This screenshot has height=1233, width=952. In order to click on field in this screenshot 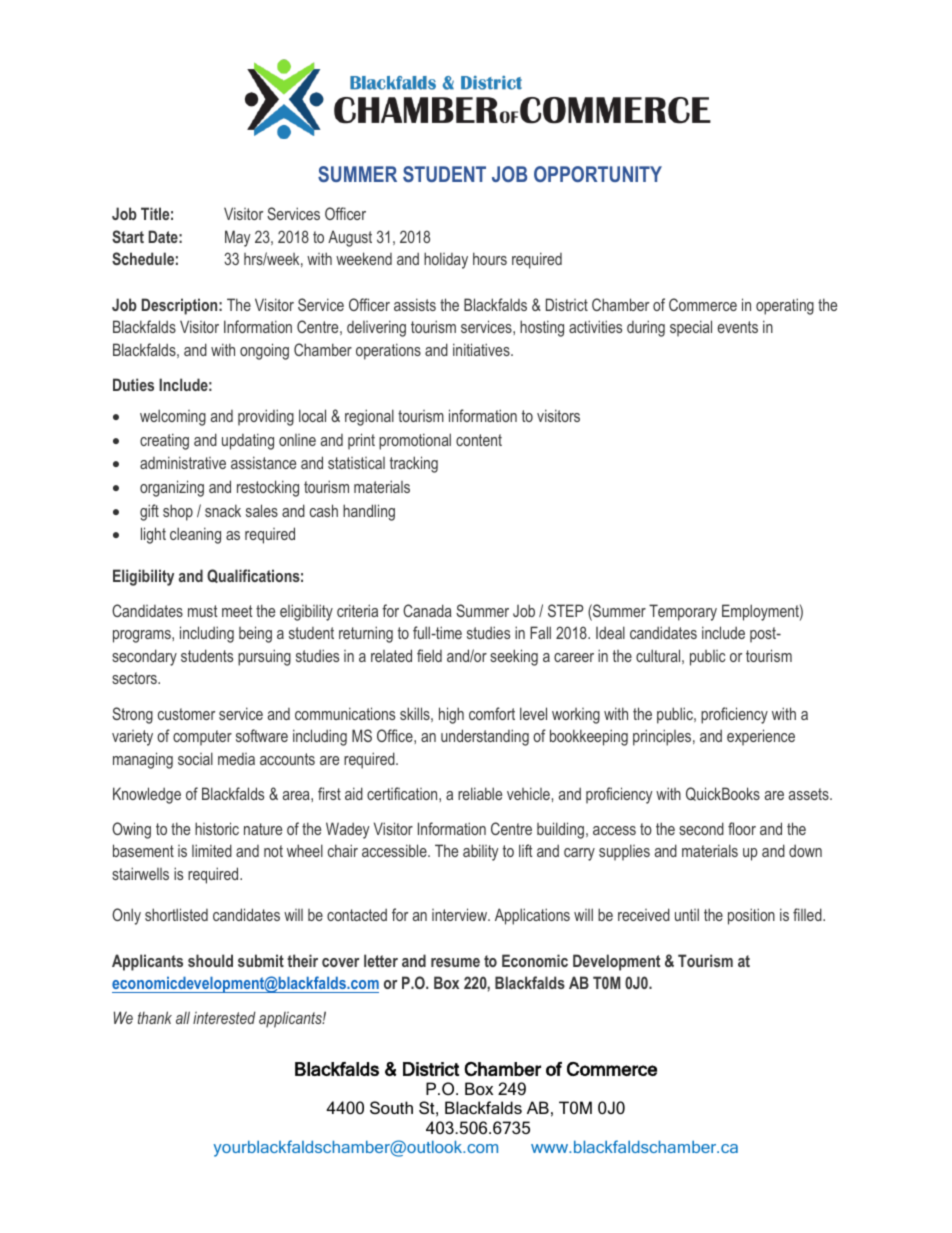, I will do `click(429, 655)`.
